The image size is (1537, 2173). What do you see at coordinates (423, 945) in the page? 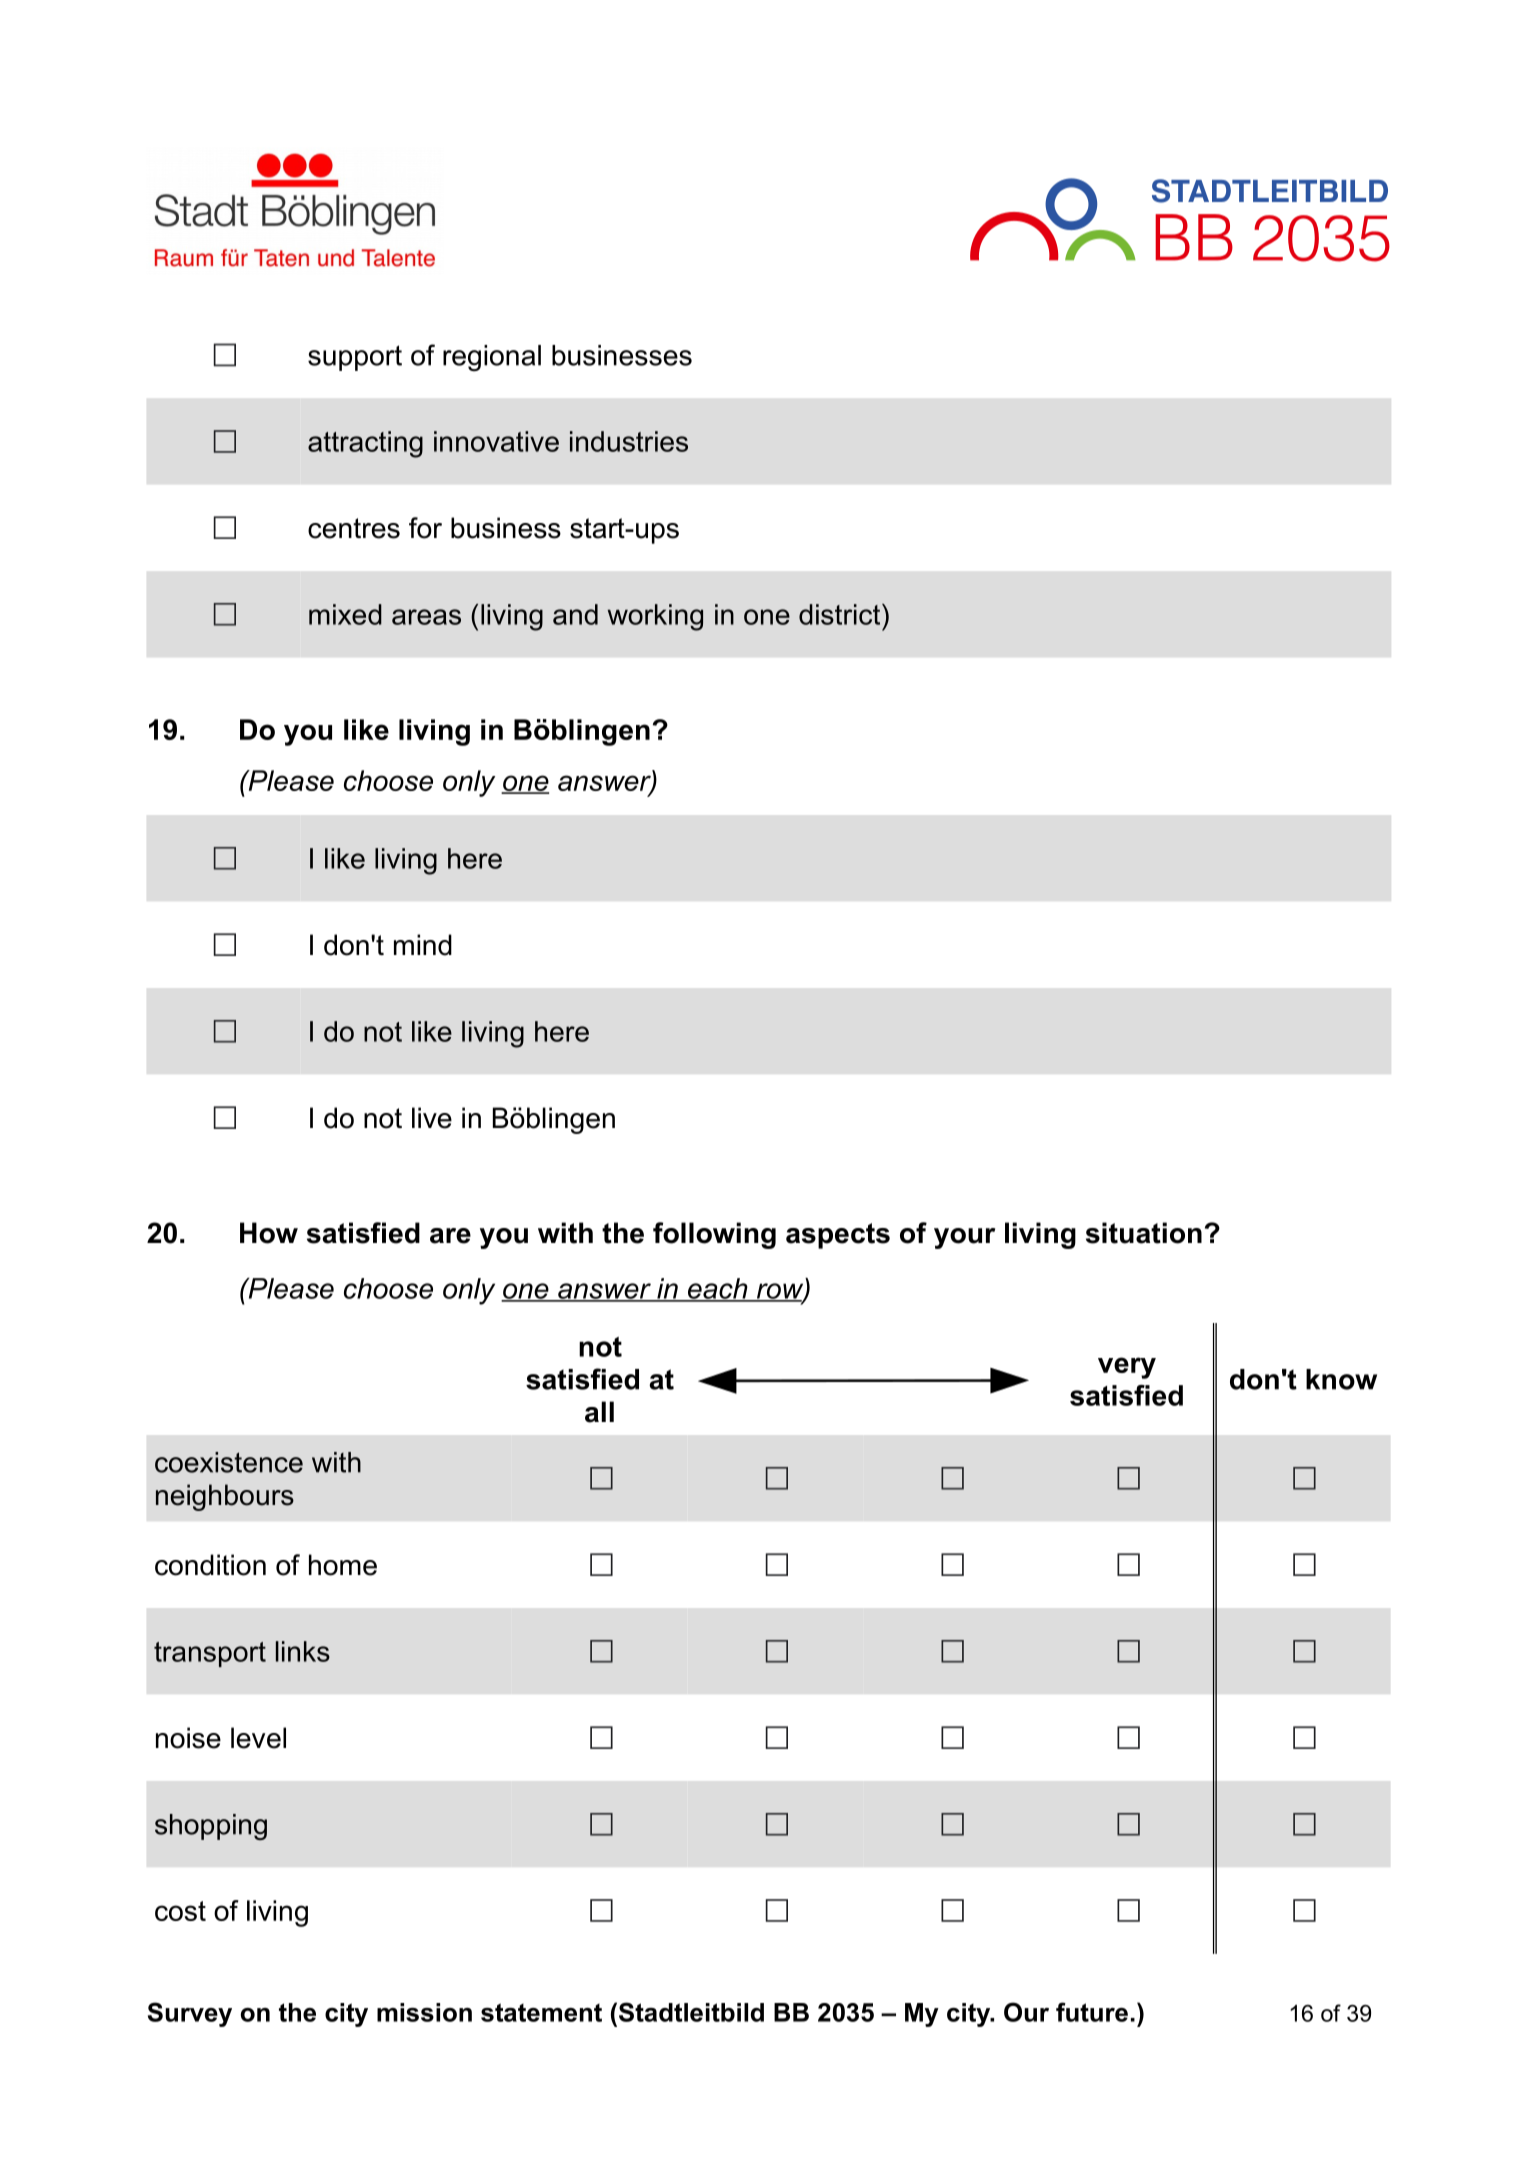
I see `mind` at bounding box center [423, 945].
